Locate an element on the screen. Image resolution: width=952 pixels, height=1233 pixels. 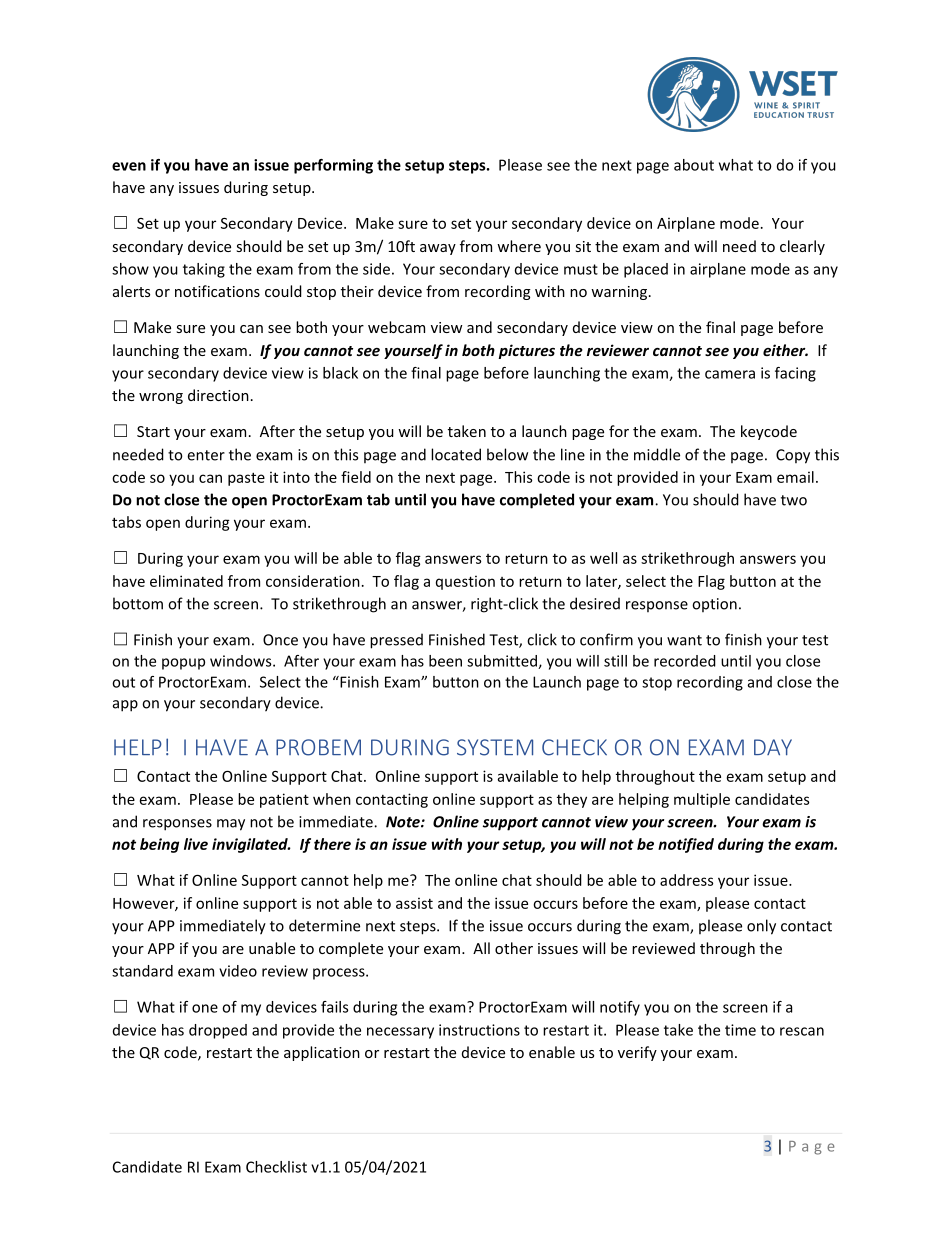
time is located at coordinates (740, 1030).
